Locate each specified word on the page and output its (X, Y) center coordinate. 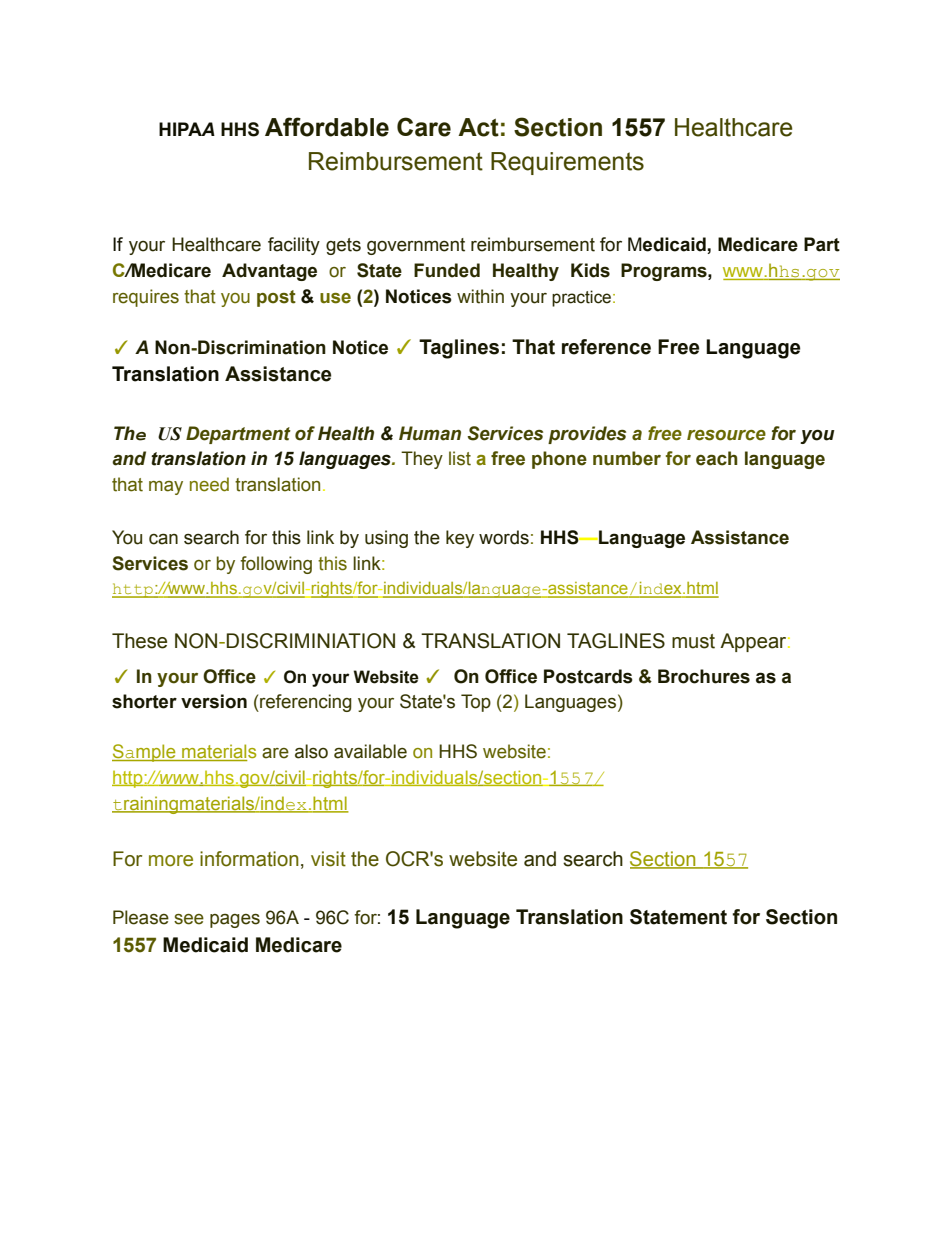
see (189, 919)
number (627, 458)
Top (476, 703)
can (163, 539)
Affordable (327, 127)
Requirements (567, 163)
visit (328, 859)
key (460, 539)
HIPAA (187, 129)
